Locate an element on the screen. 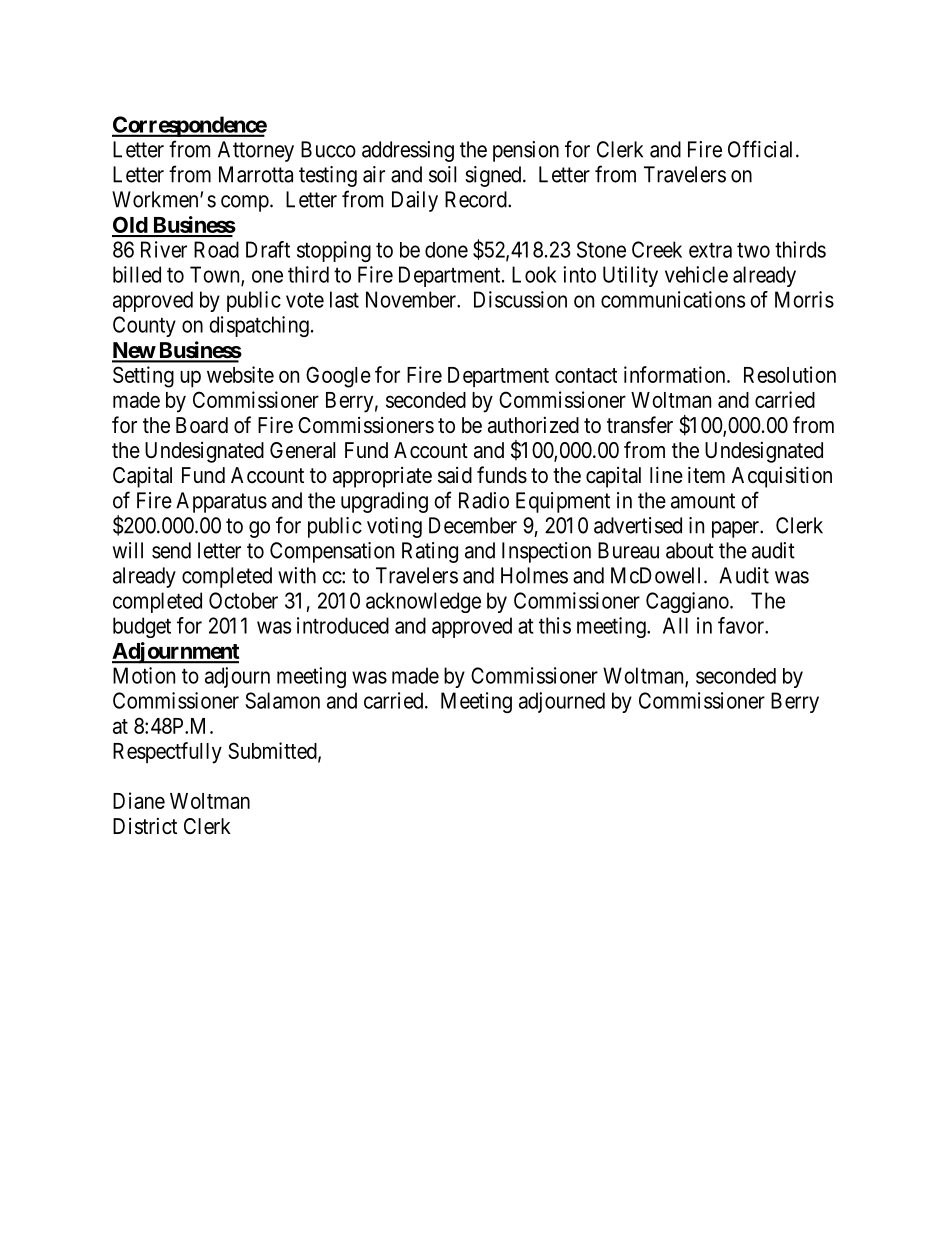 The height and width of the screenshot is (1233, 952). soil is located at coordinates (442, 174).
